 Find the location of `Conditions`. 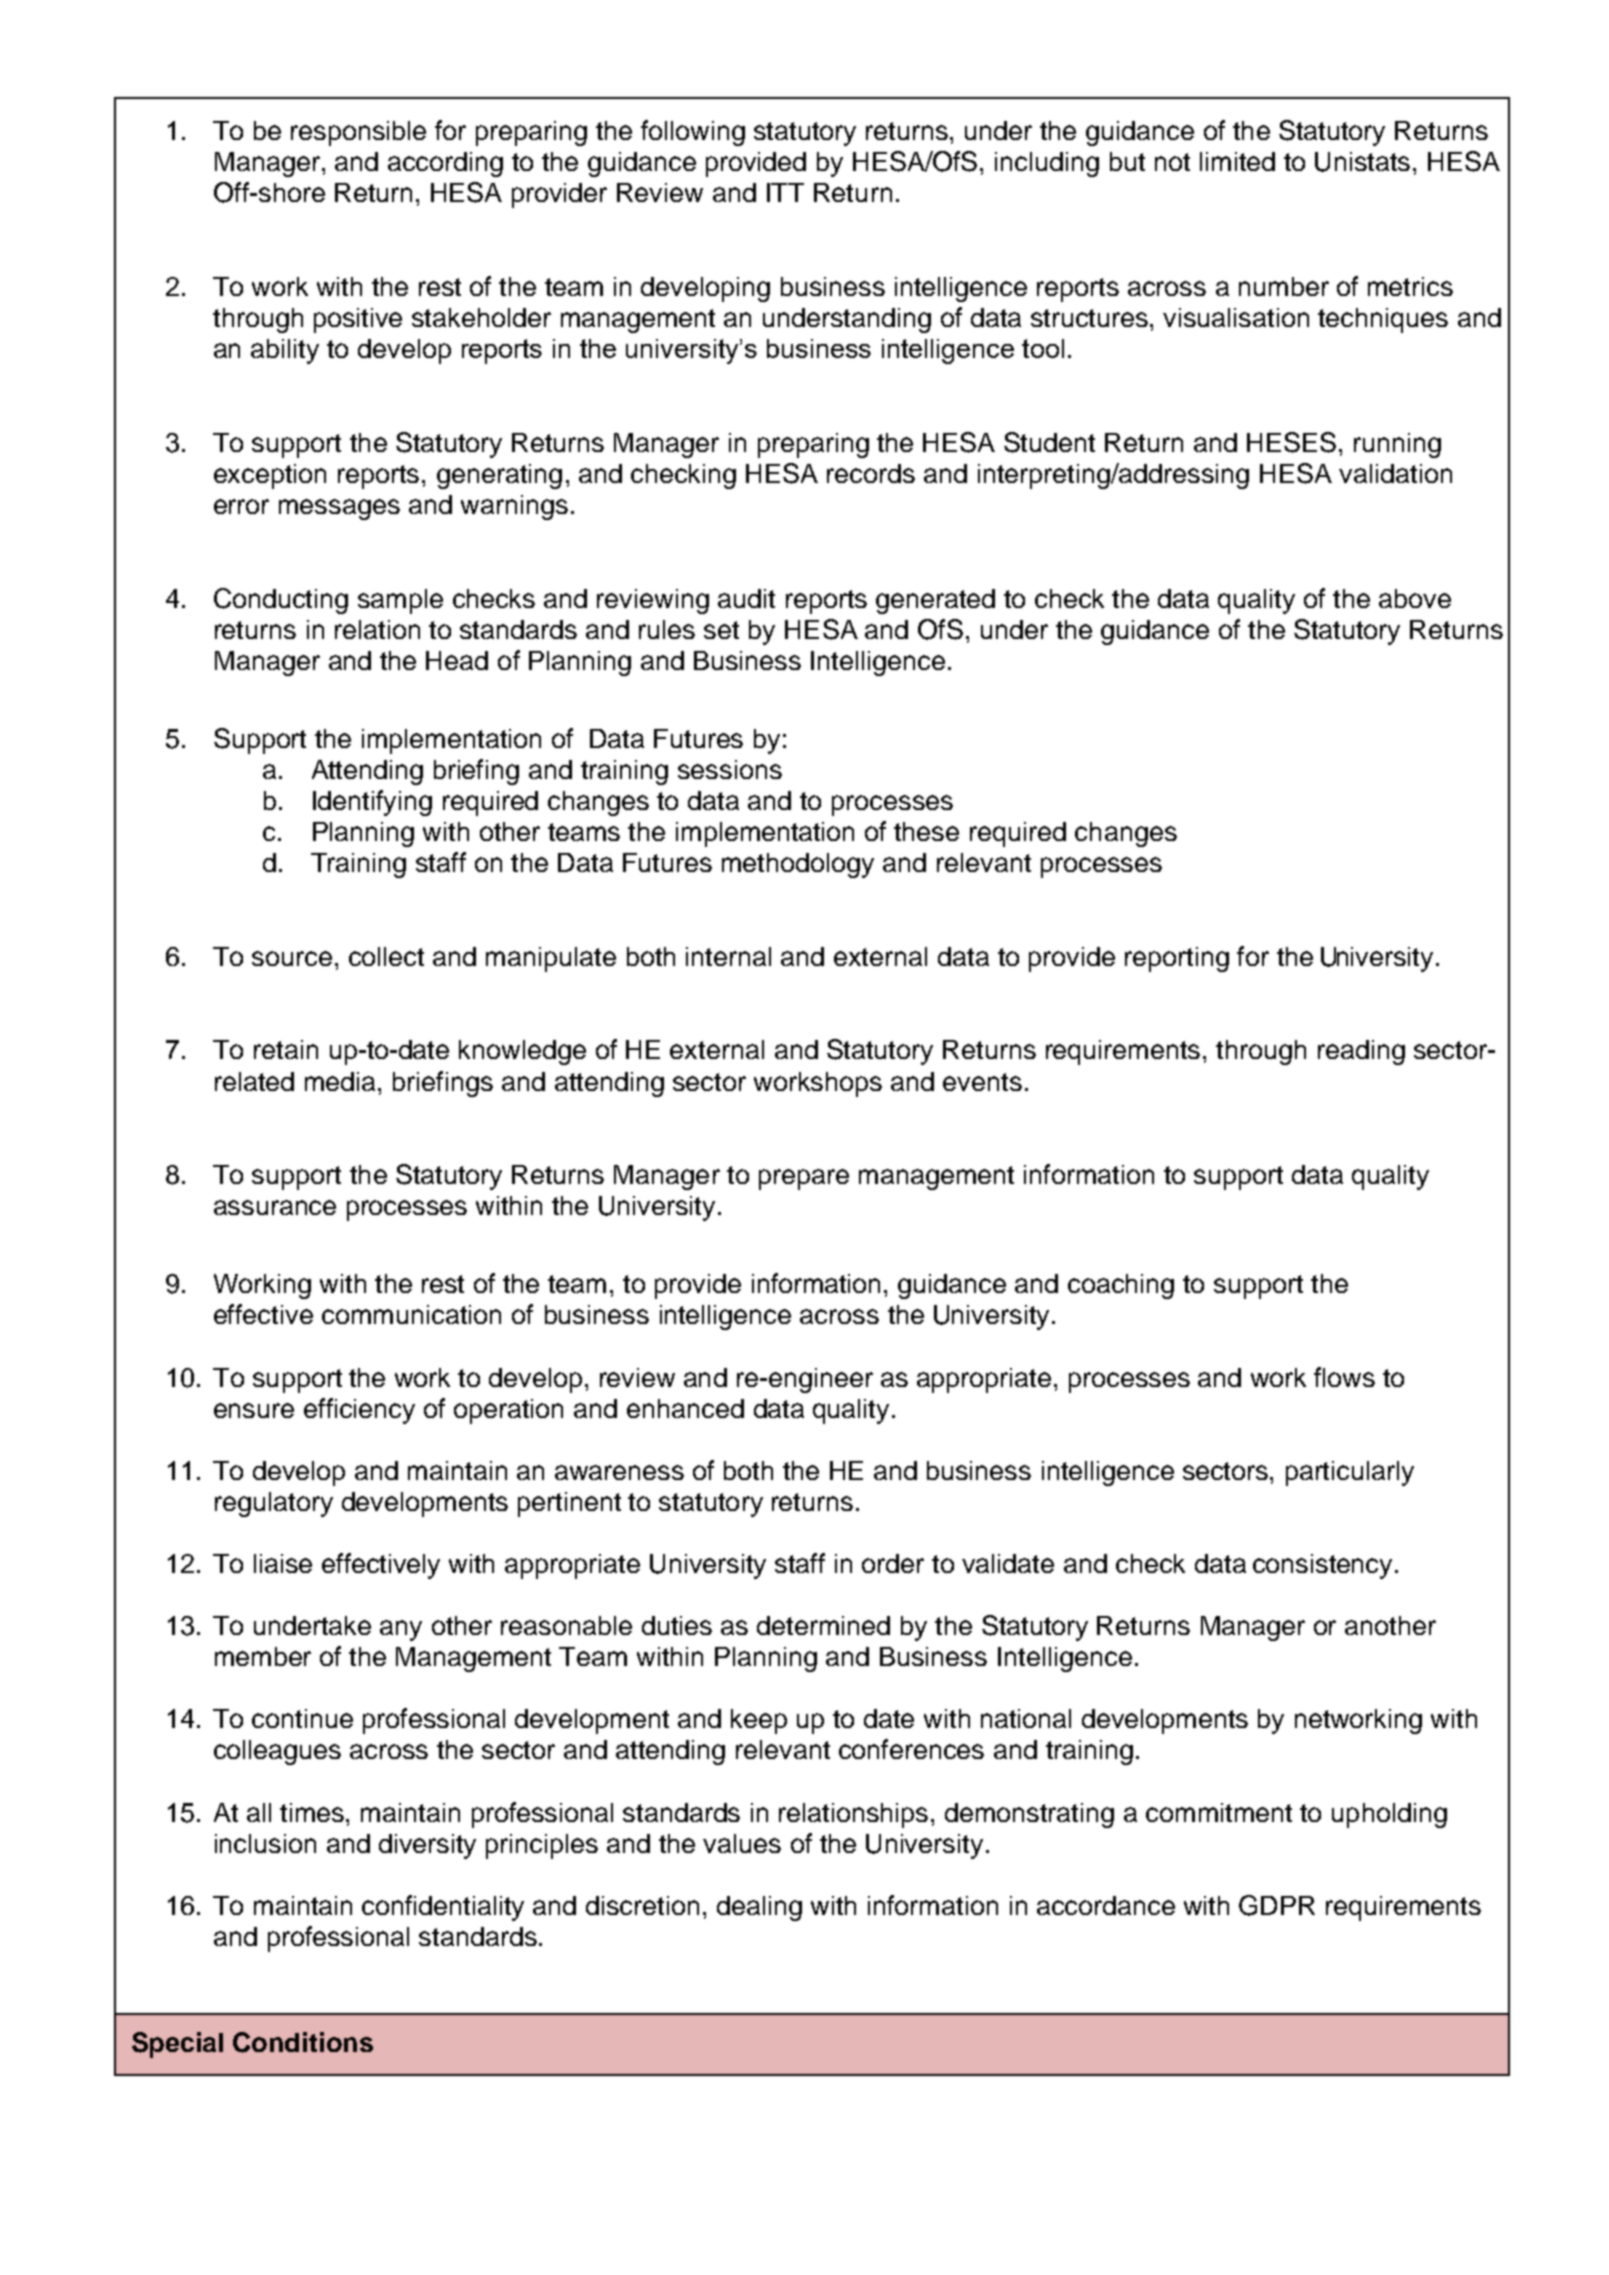

Conditions is located at coordinates (303, 2042).
